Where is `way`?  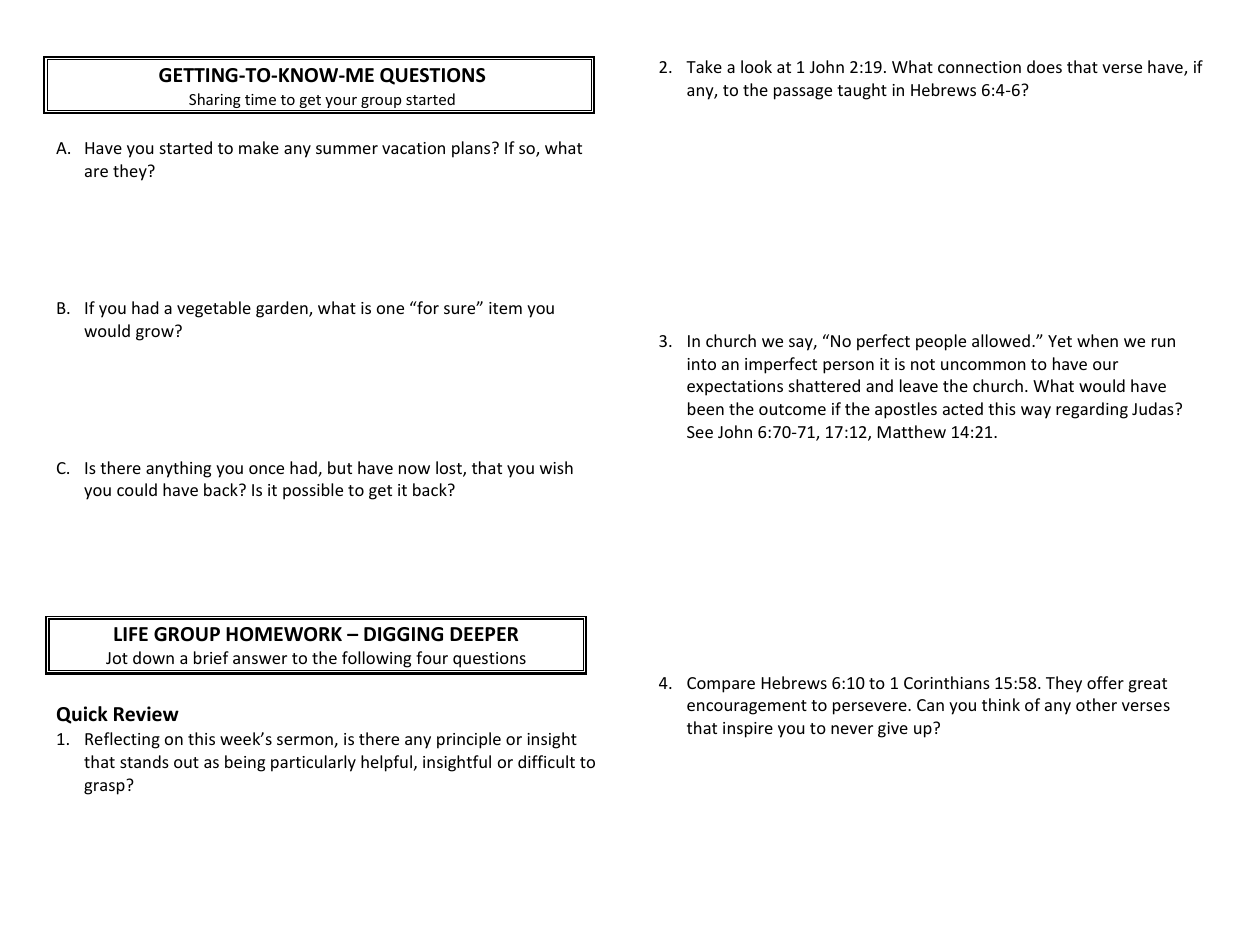 way is located at coordinates (1036, 412).
